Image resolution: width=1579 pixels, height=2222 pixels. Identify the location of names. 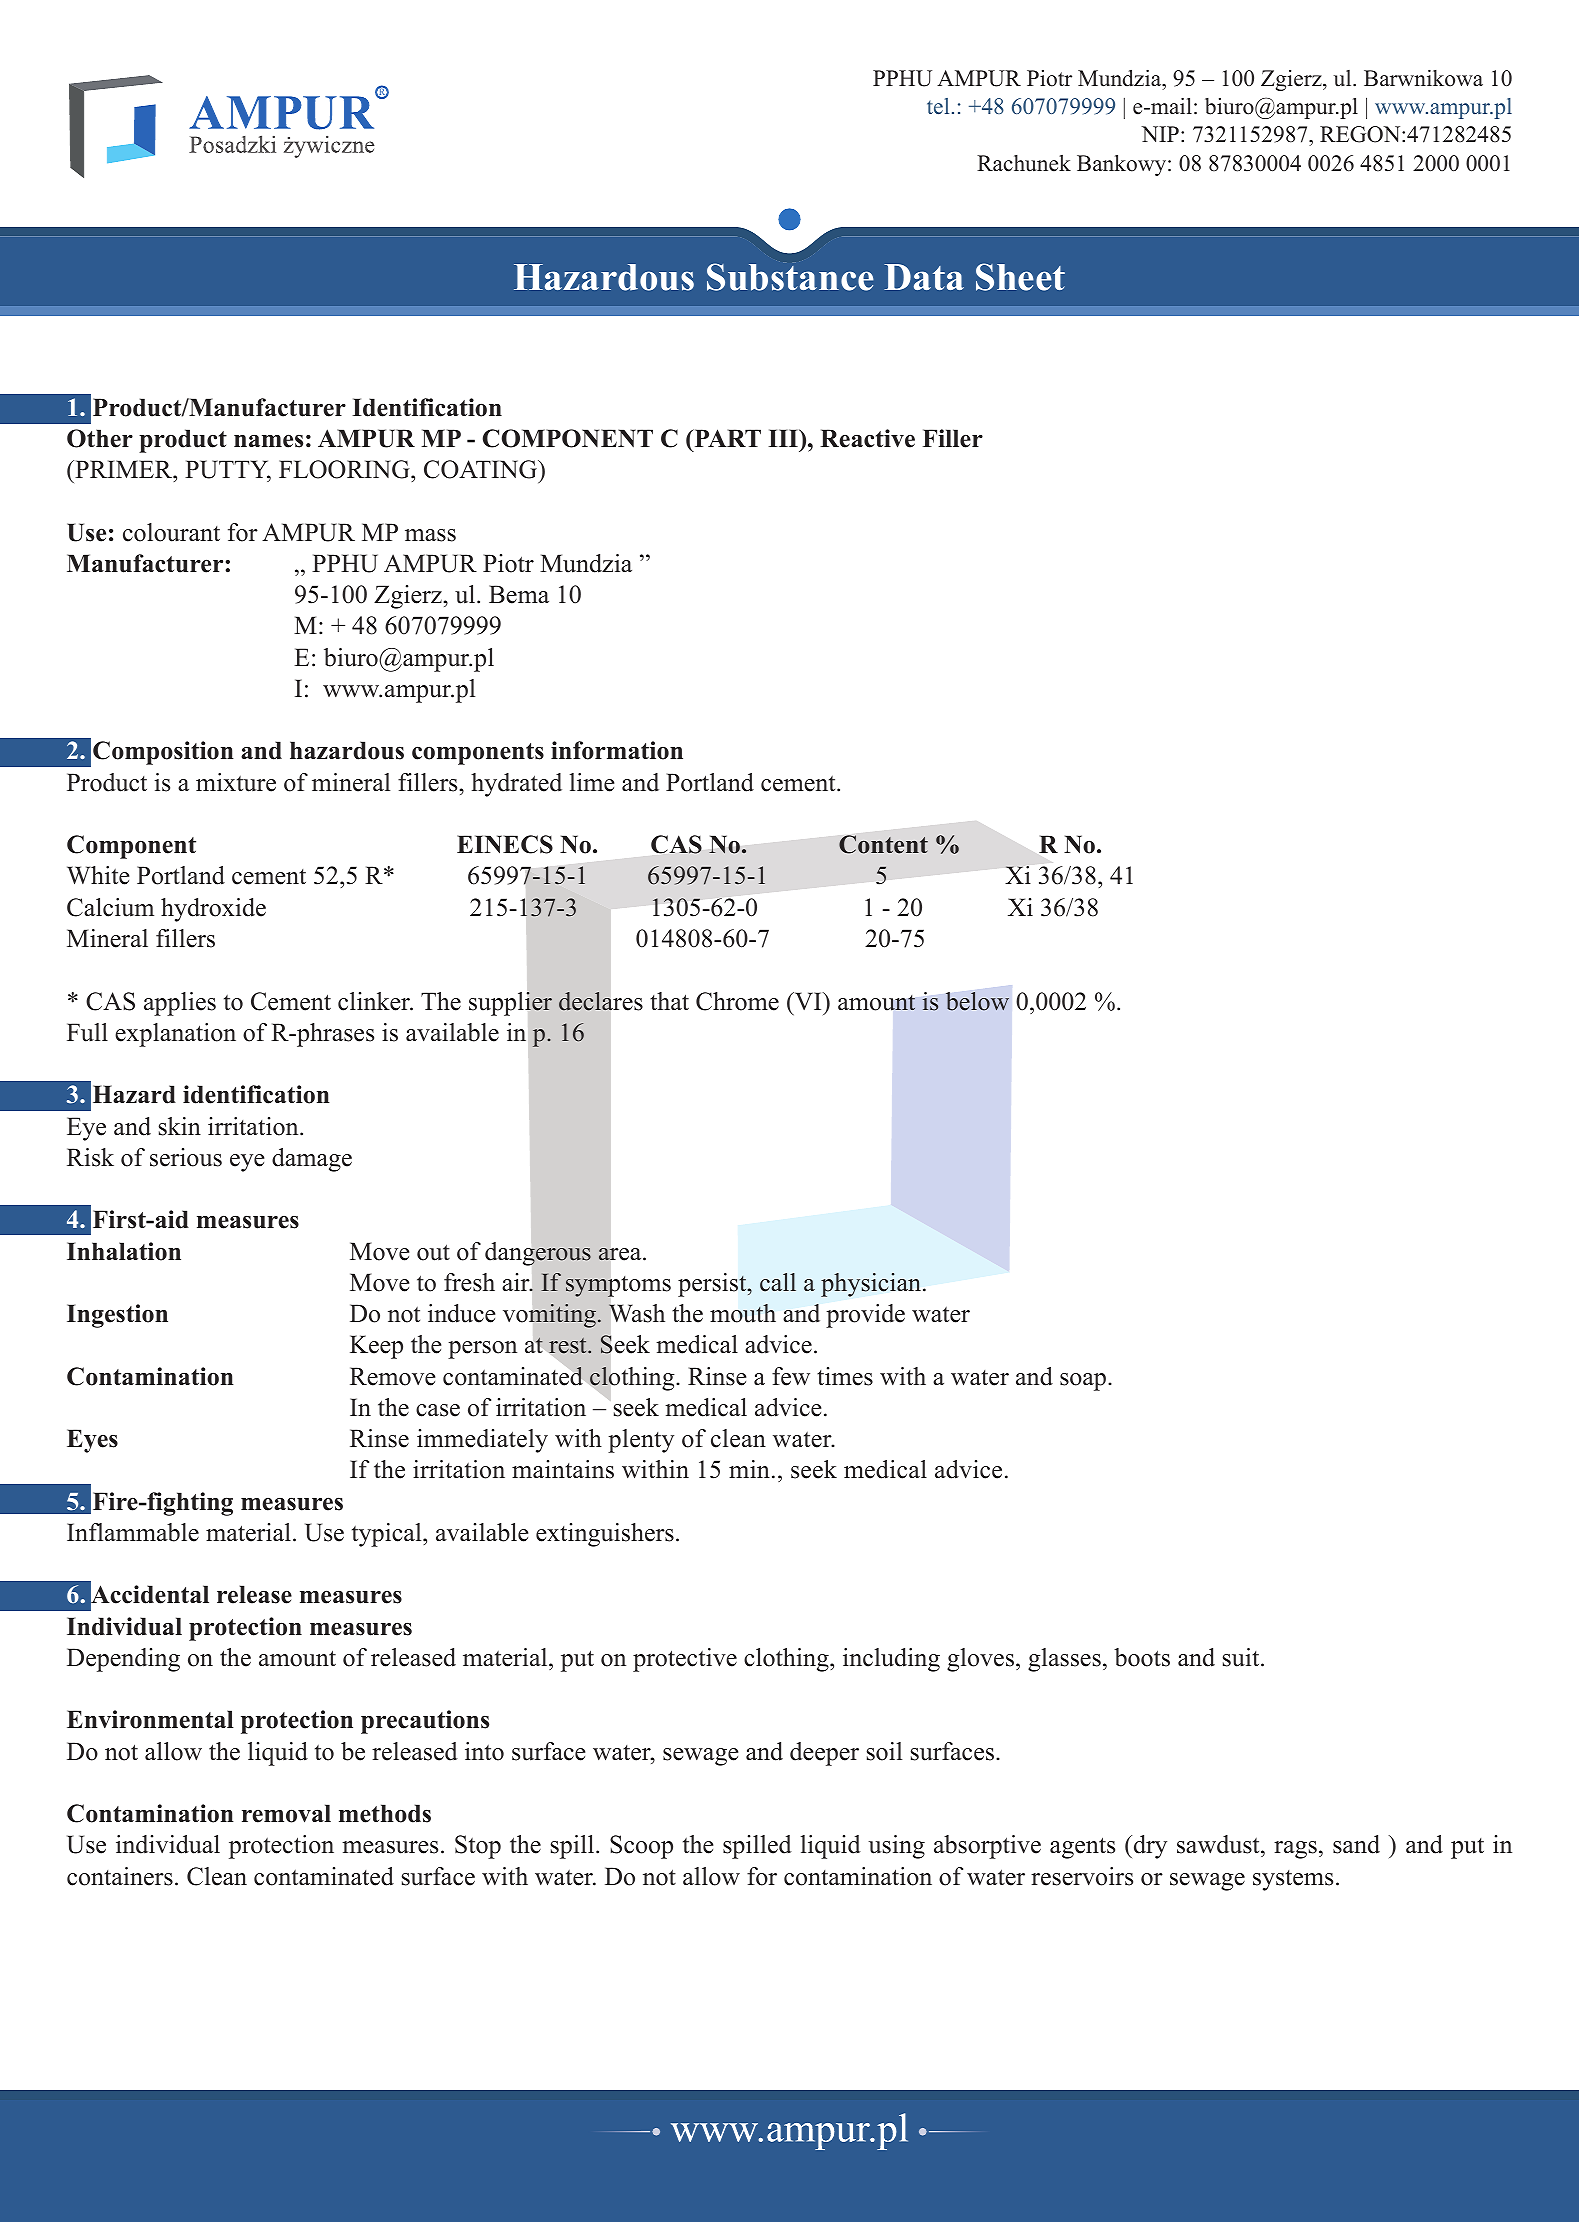
(268, 441).
